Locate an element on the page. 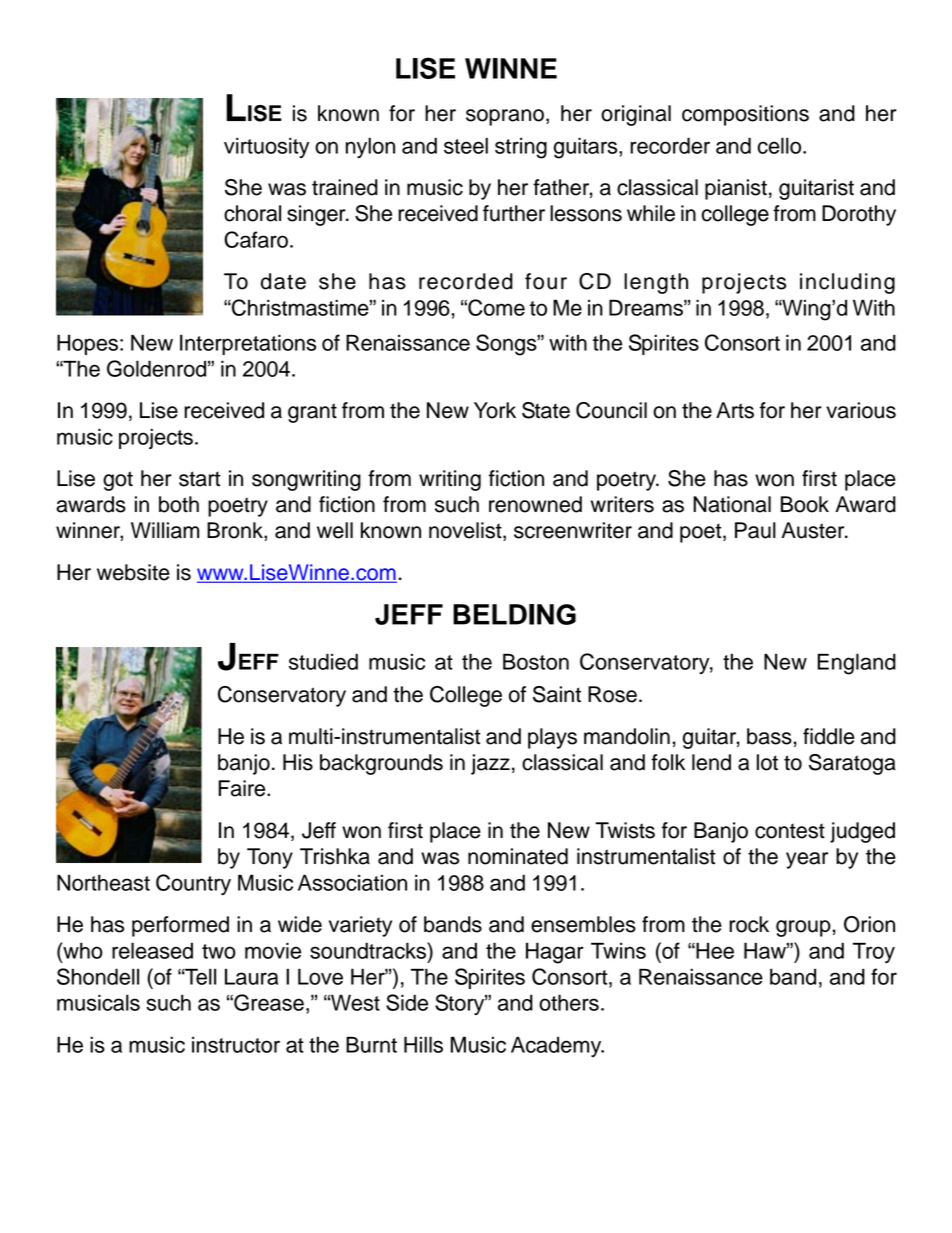  England is located at coordinates (856, 664).
